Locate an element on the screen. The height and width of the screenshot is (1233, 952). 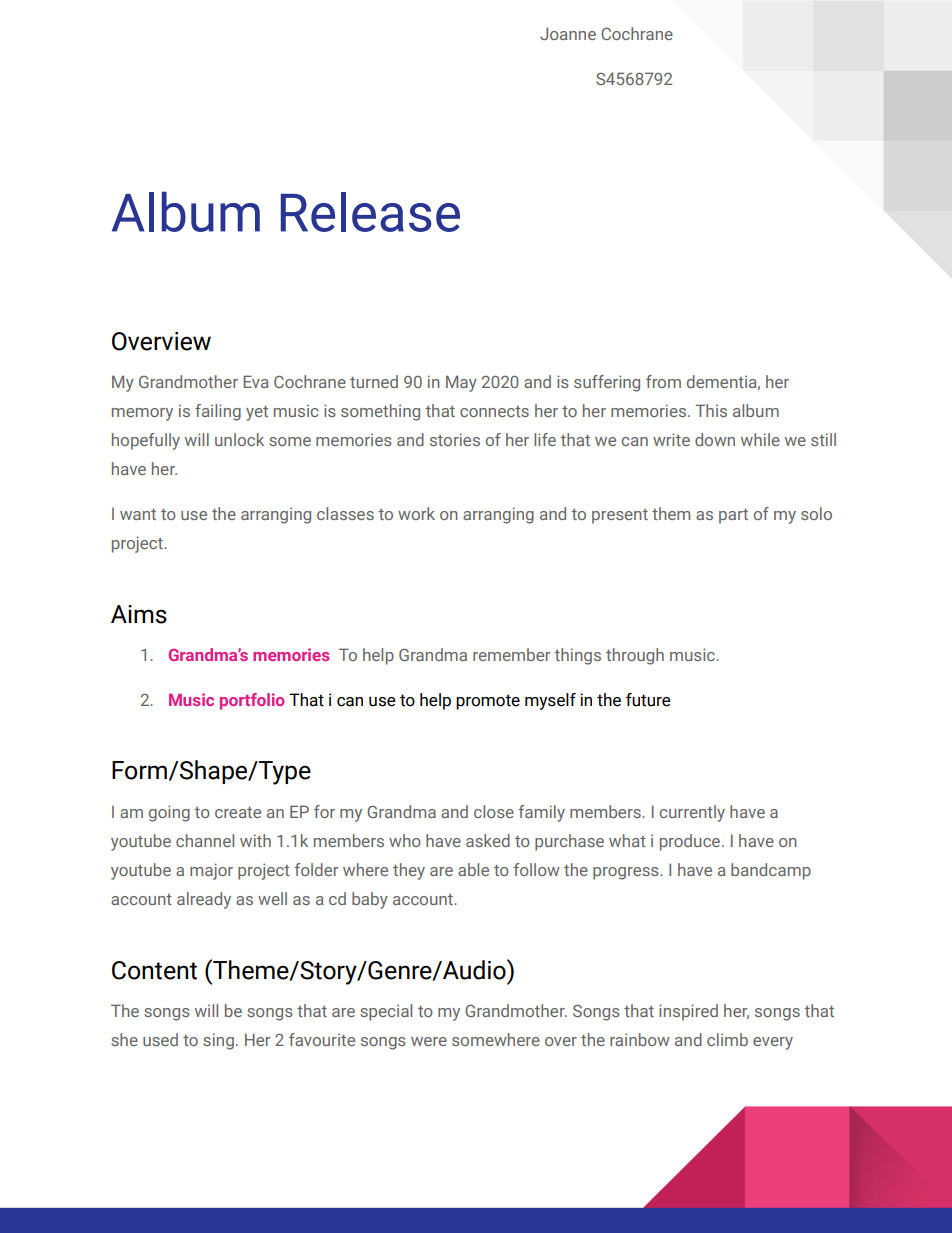
May is located at coordinates (461, 383).
